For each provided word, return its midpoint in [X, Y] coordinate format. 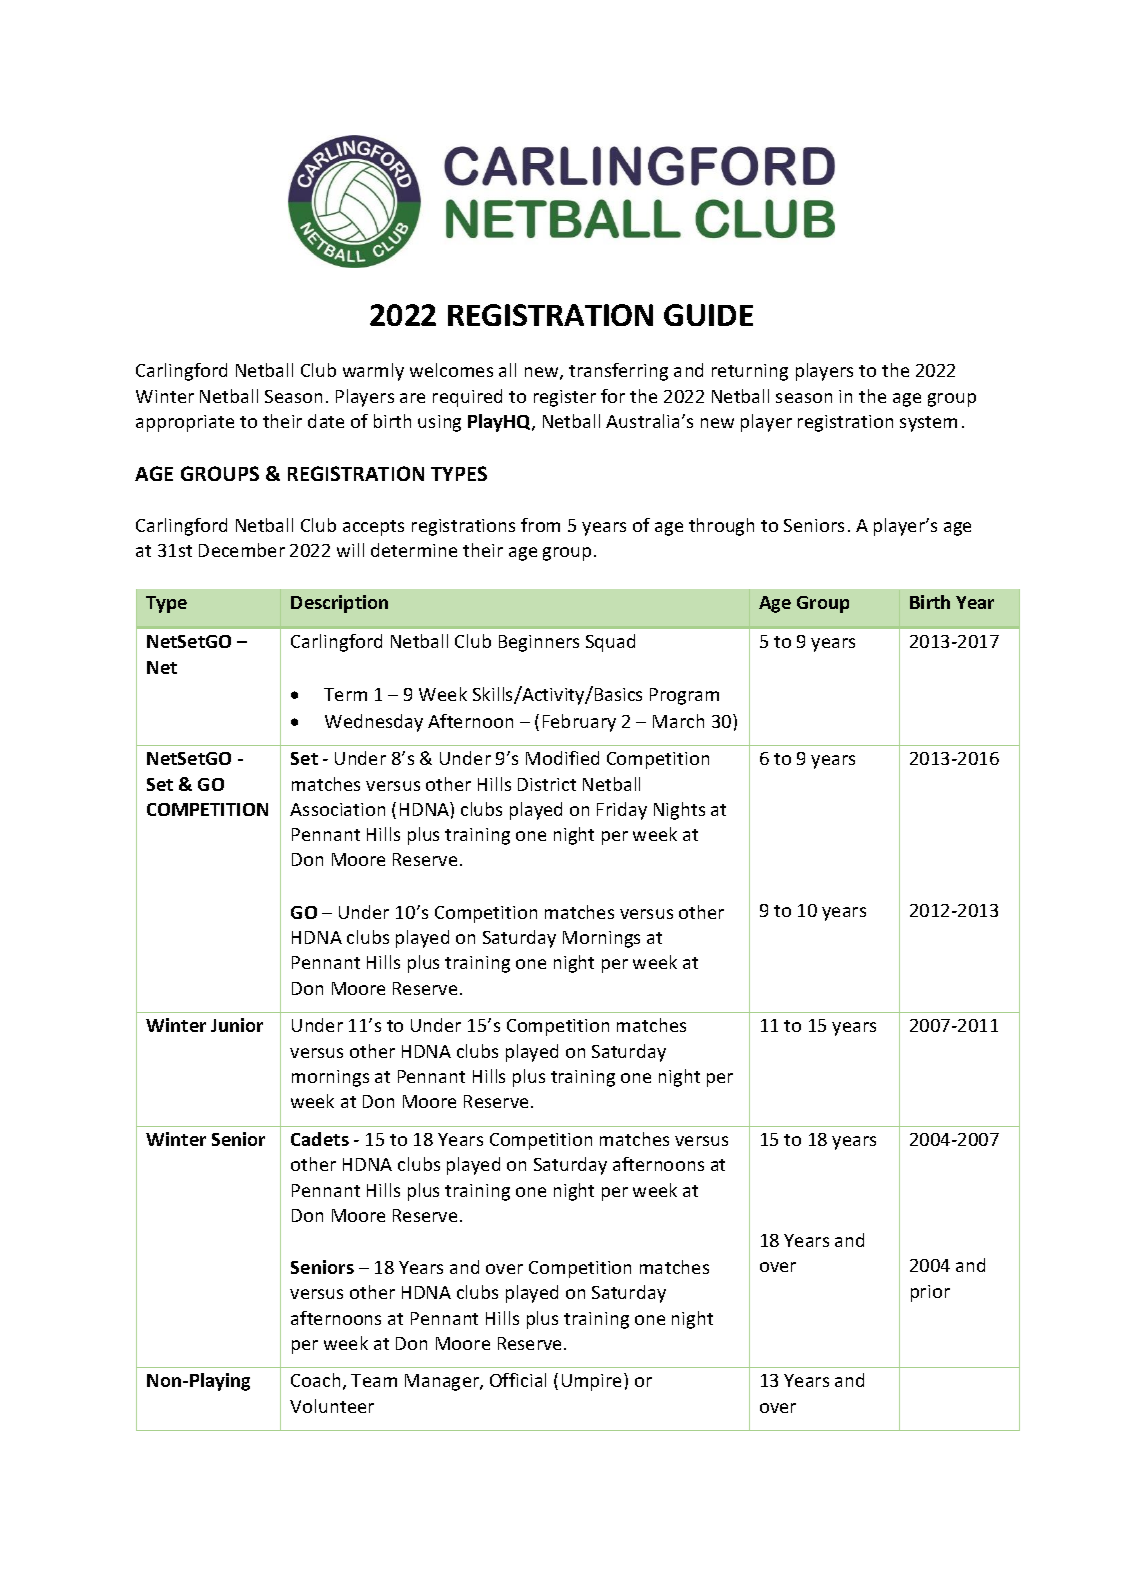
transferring [618, 372]
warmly [373, 372]
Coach [315, 1380]
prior [930, 1293]
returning [750, 372]
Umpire [593, 1382]
